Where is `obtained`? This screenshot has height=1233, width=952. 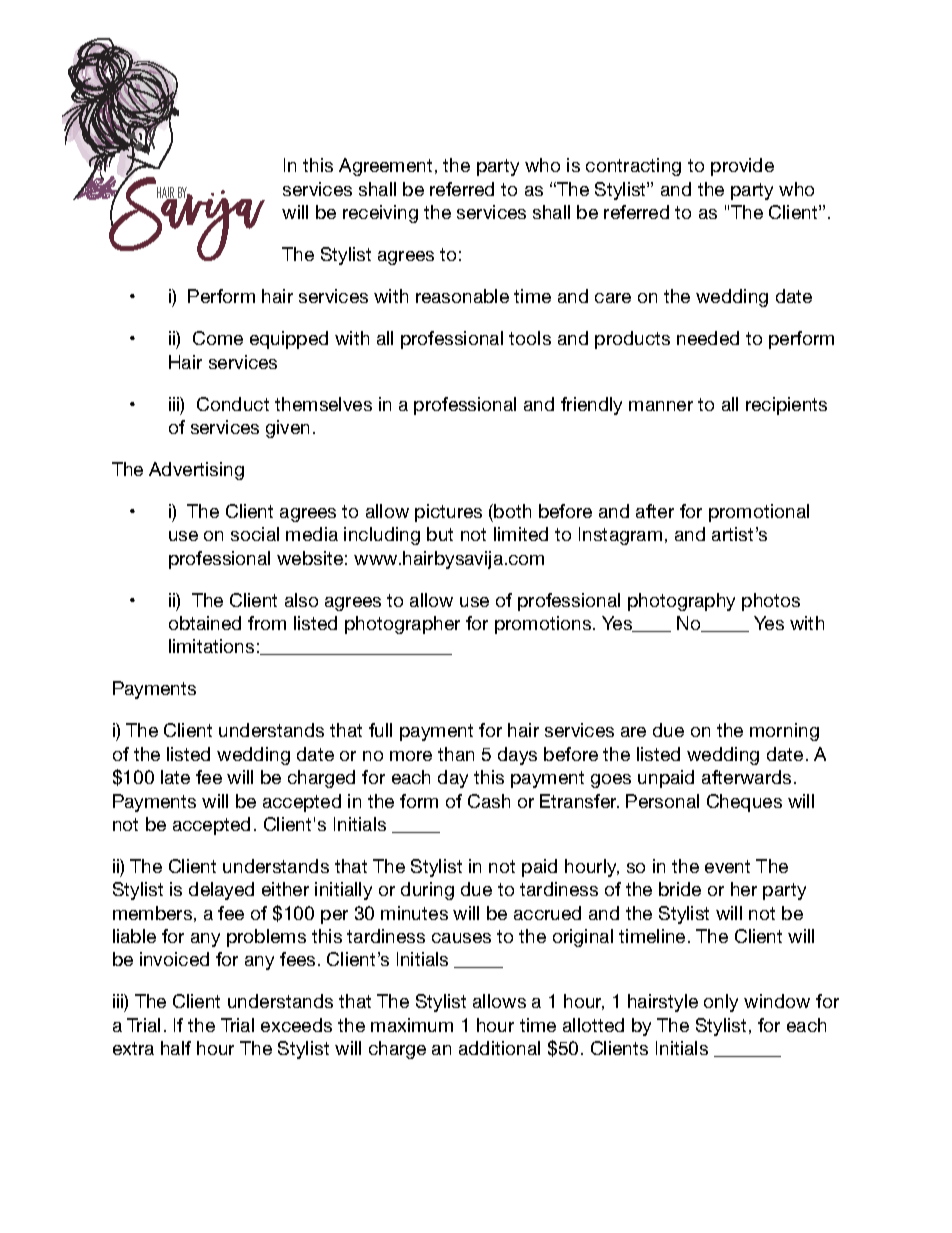
obtained is located at coordinates (205, 623).
